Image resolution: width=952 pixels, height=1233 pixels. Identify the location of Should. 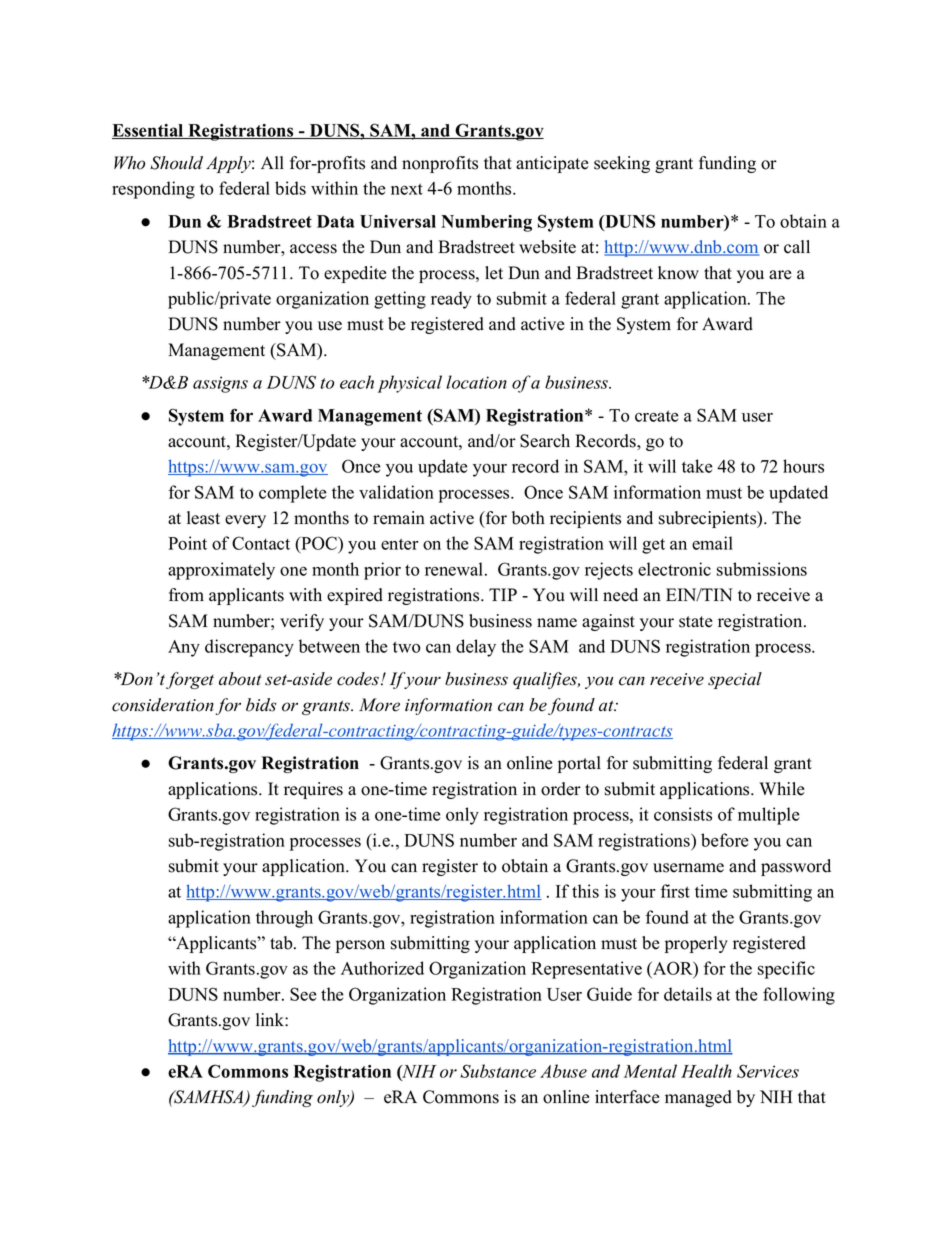
(176, 163).
